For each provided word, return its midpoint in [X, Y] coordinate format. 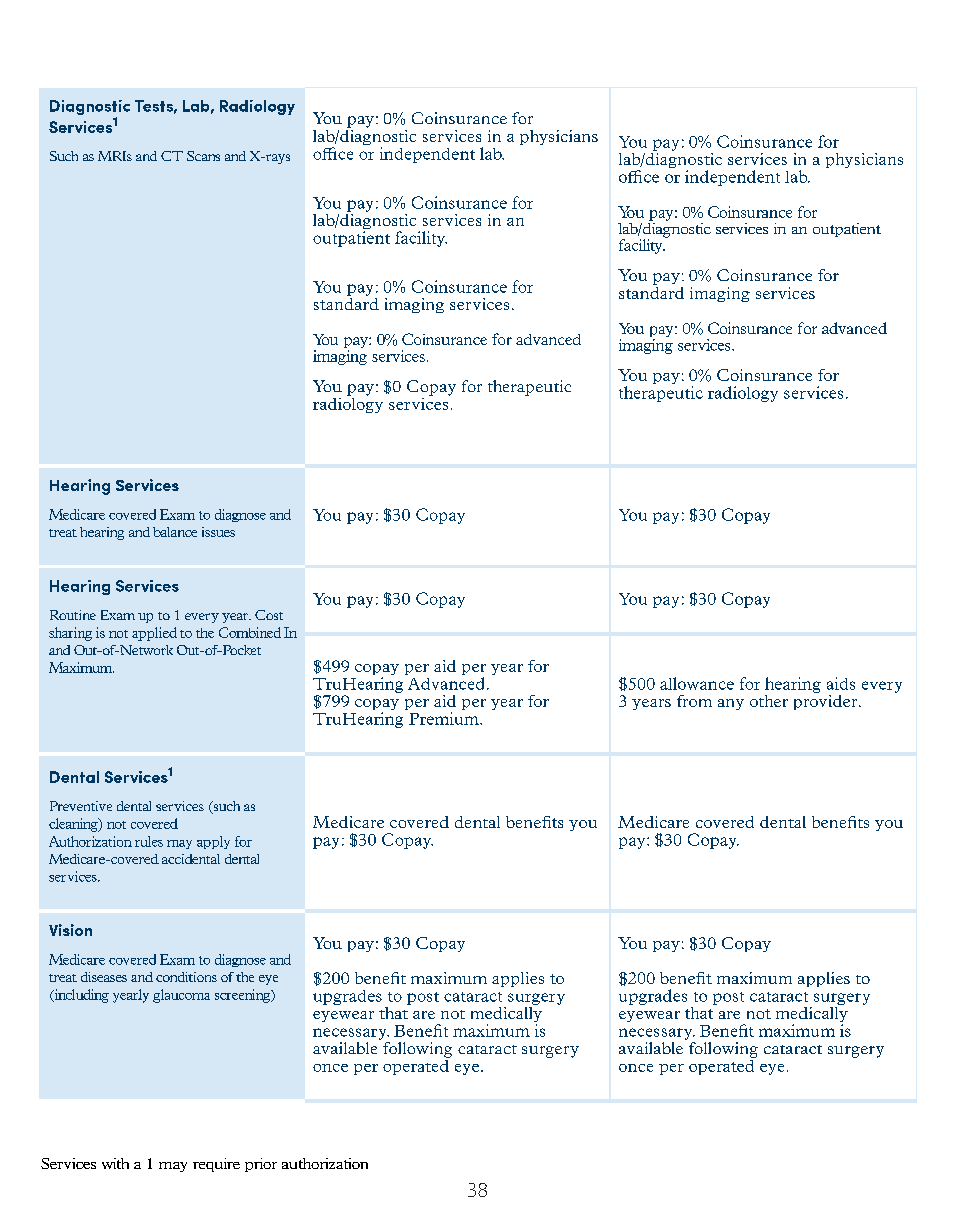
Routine [73, 615]
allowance [697, 683]
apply [213, 842]
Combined [250, 632]
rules [149, 841]
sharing [70, 634]
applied [154, 634]
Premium [445, 718]
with [115, 1163]
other [769, 701]
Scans [203, 156]
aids [841, 683]
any [731, 704]
